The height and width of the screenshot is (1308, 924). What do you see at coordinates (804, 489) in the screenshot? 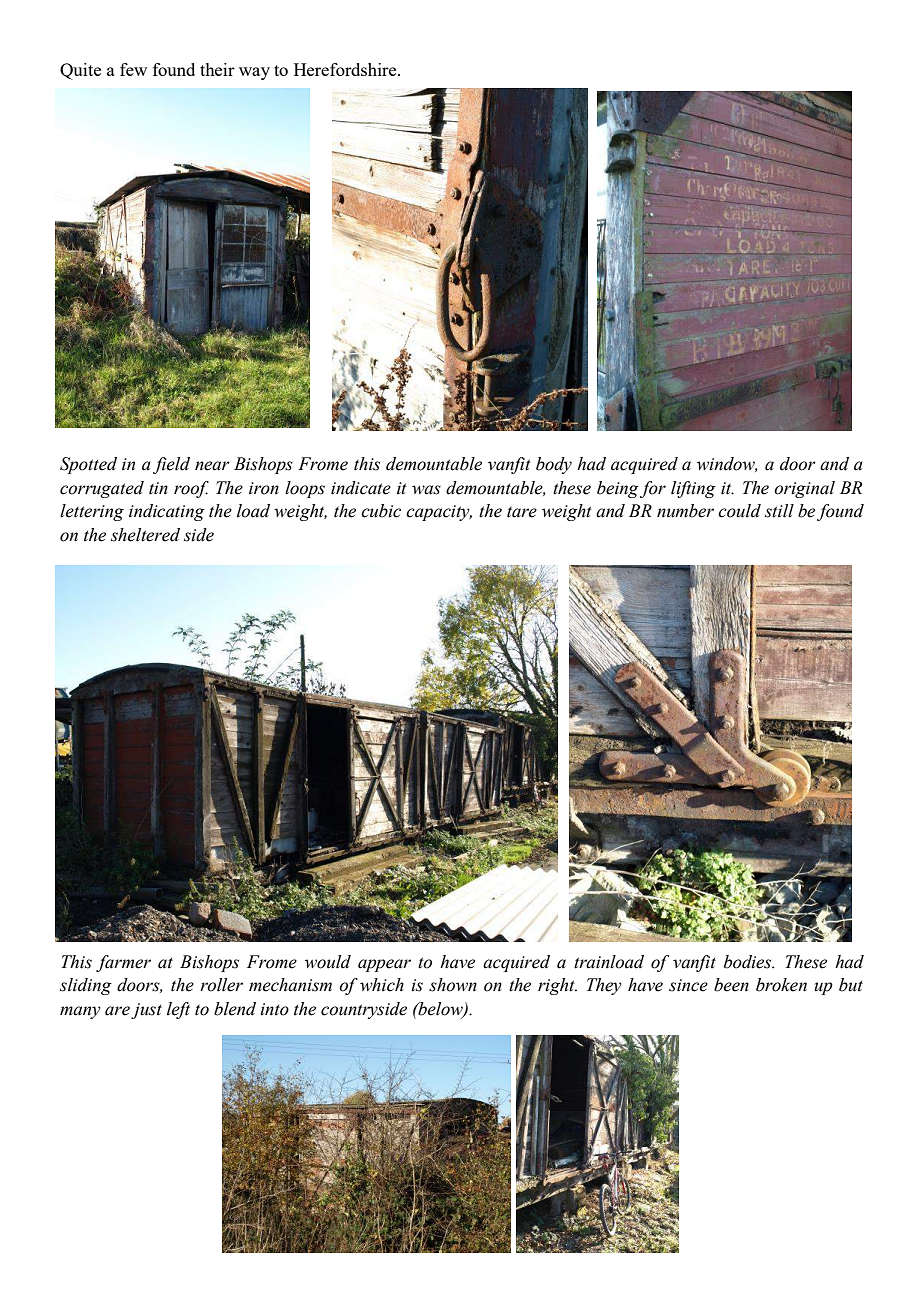
I see `original` at bounding box center [804, 489].
